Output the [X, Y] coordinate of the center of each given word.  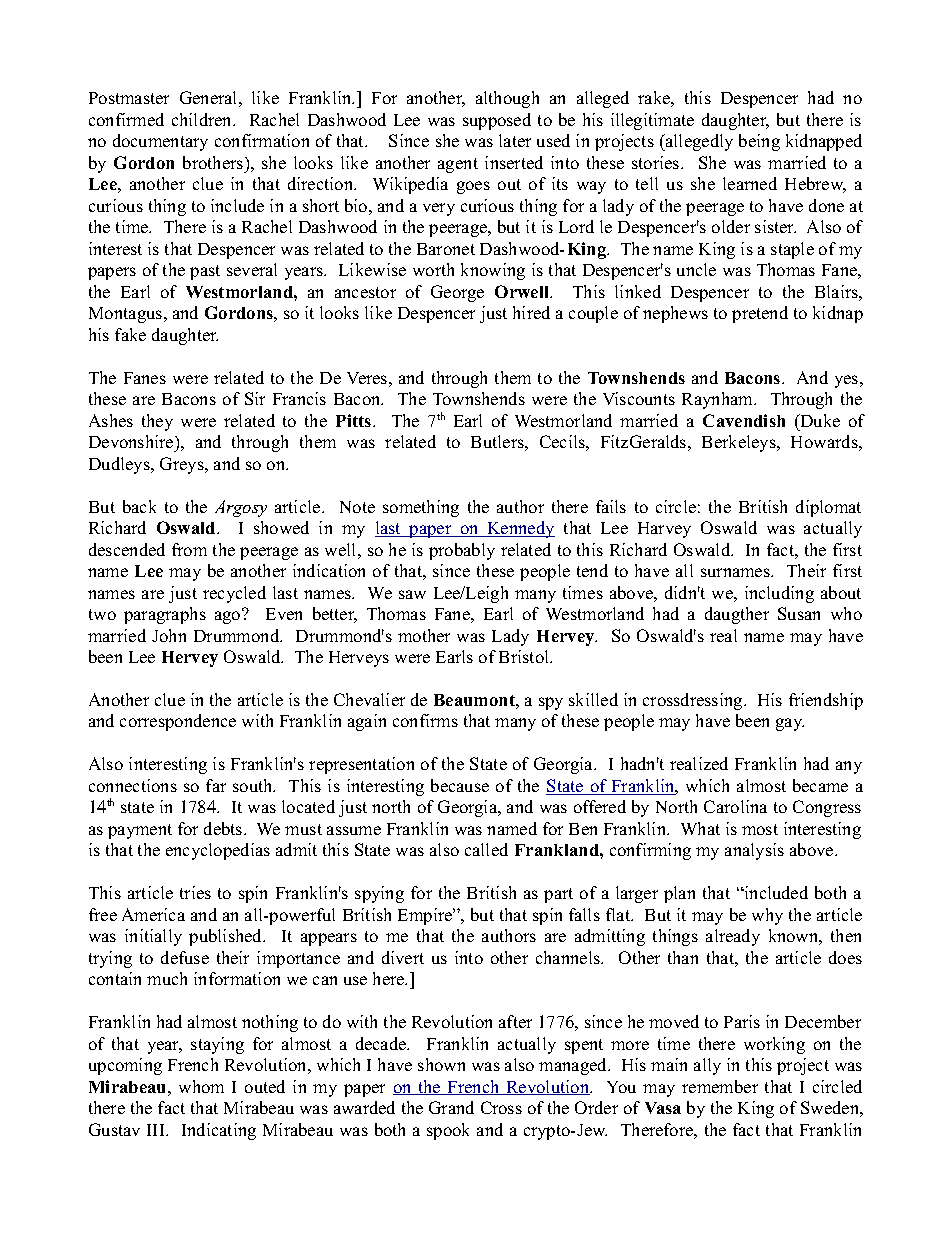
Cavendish [744, 420]
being [759, 142]
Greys [183, 465]
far [216, 785]
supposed [497, 121]
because [460, 785]
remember [720, 1086]
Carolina [735, 806]
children [203, 119]
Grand [451, 1107]
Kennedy [520, 529]
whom [201, 1086]
